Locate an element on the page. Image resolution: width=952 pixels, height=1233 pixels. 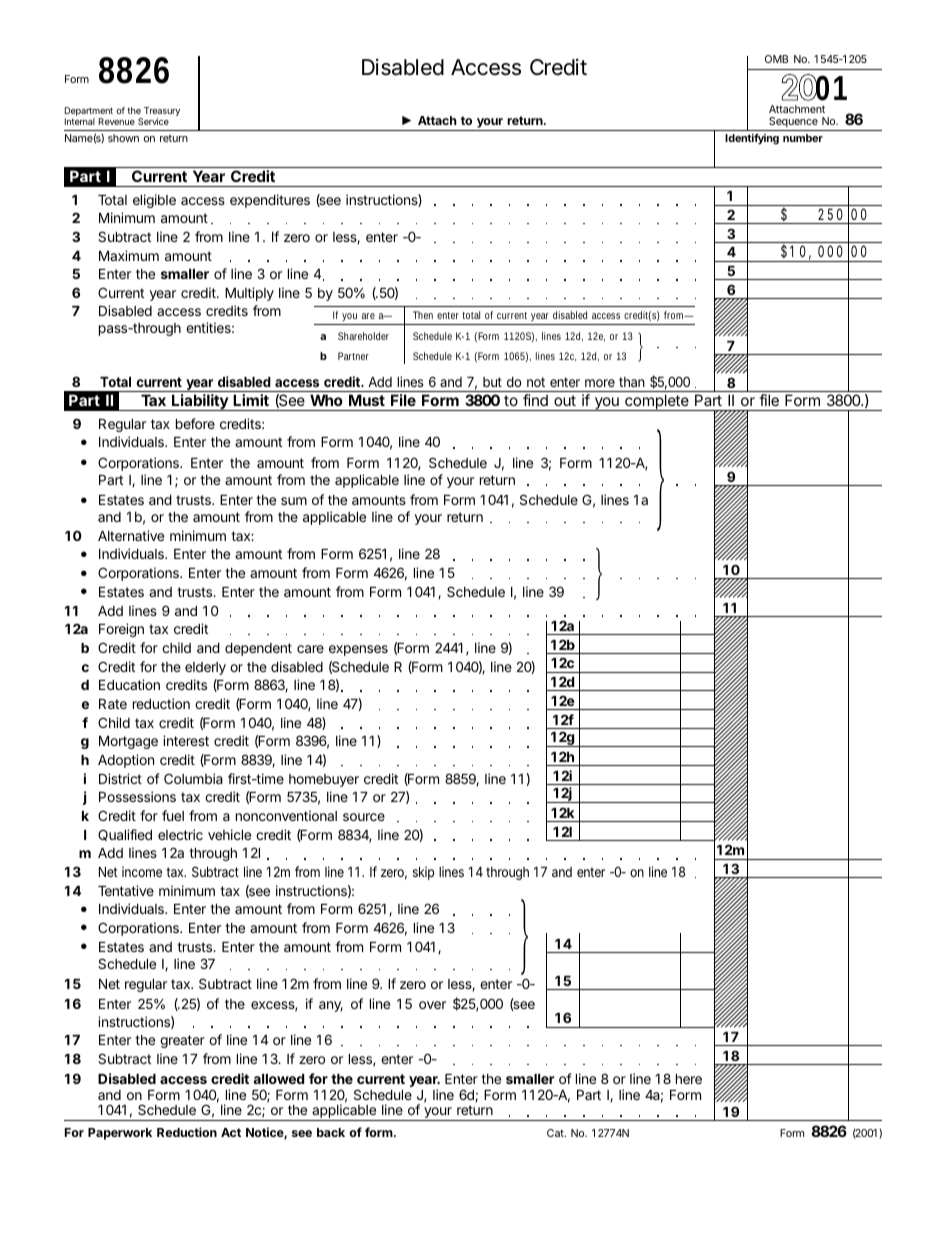
greater is located at coordinates (182, 1041).
